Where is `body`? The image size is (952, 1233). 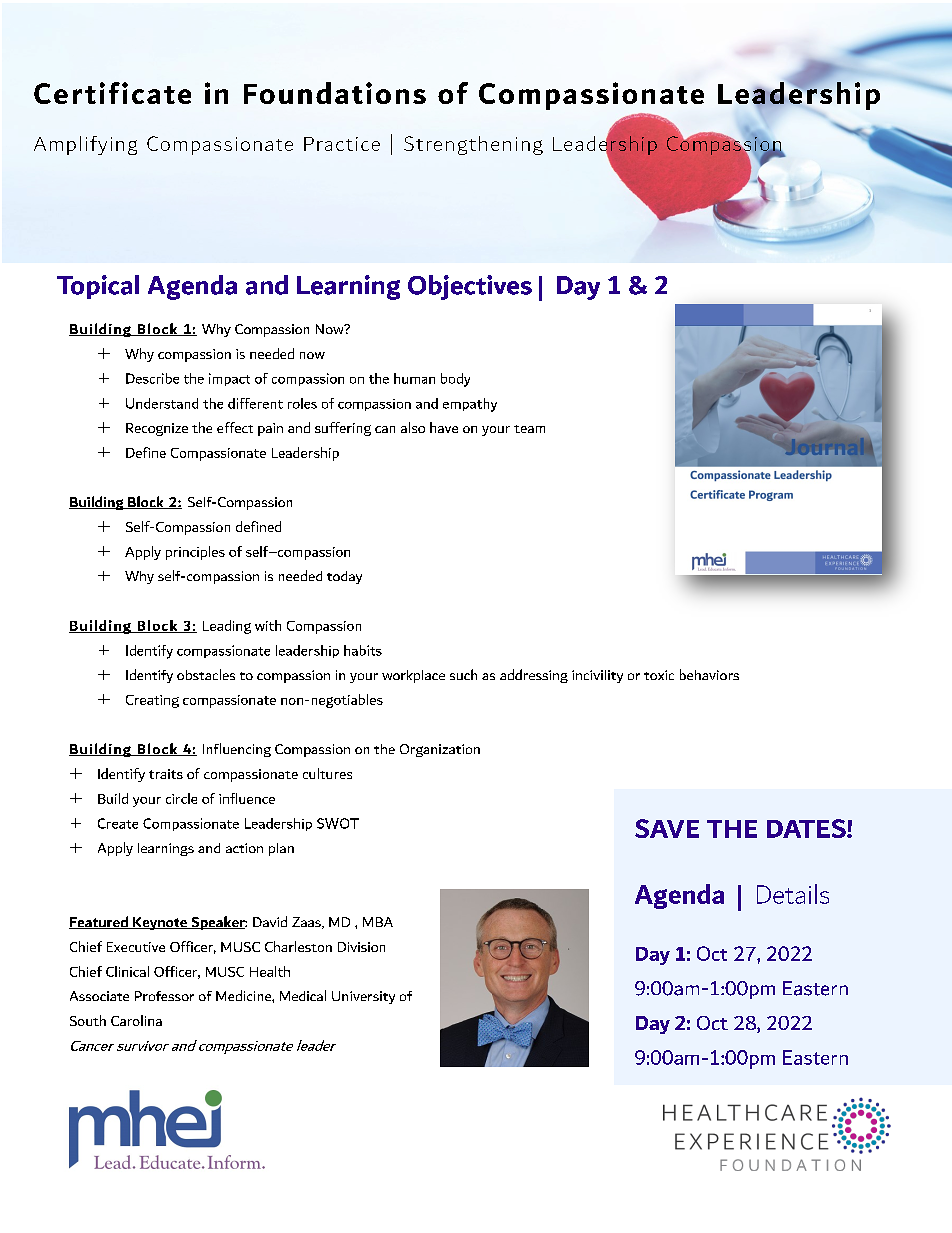 body is located at coordinates (455, 380).
